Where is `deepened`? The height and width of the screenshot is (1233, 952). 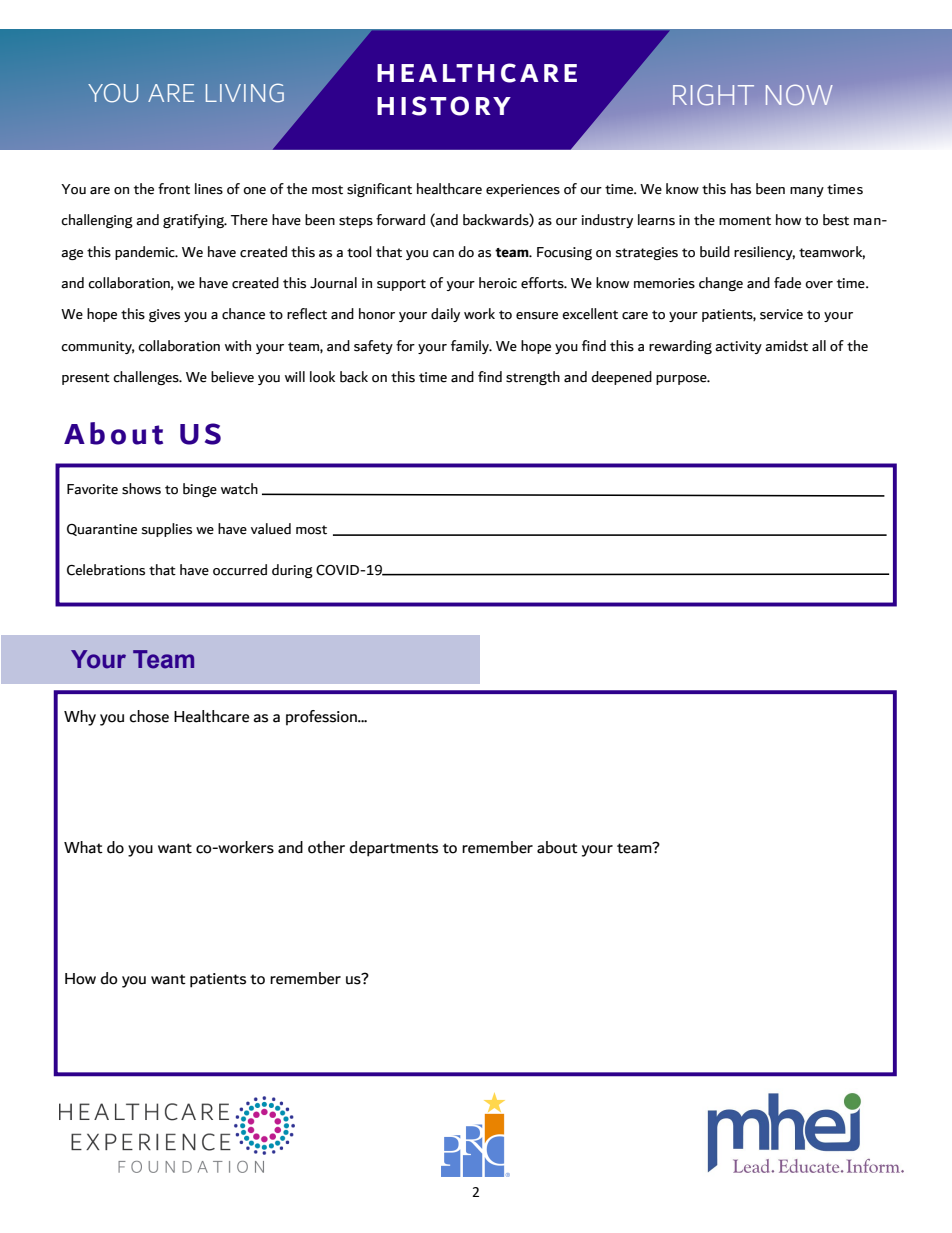 deepened is located at coordinates (621, 378).
